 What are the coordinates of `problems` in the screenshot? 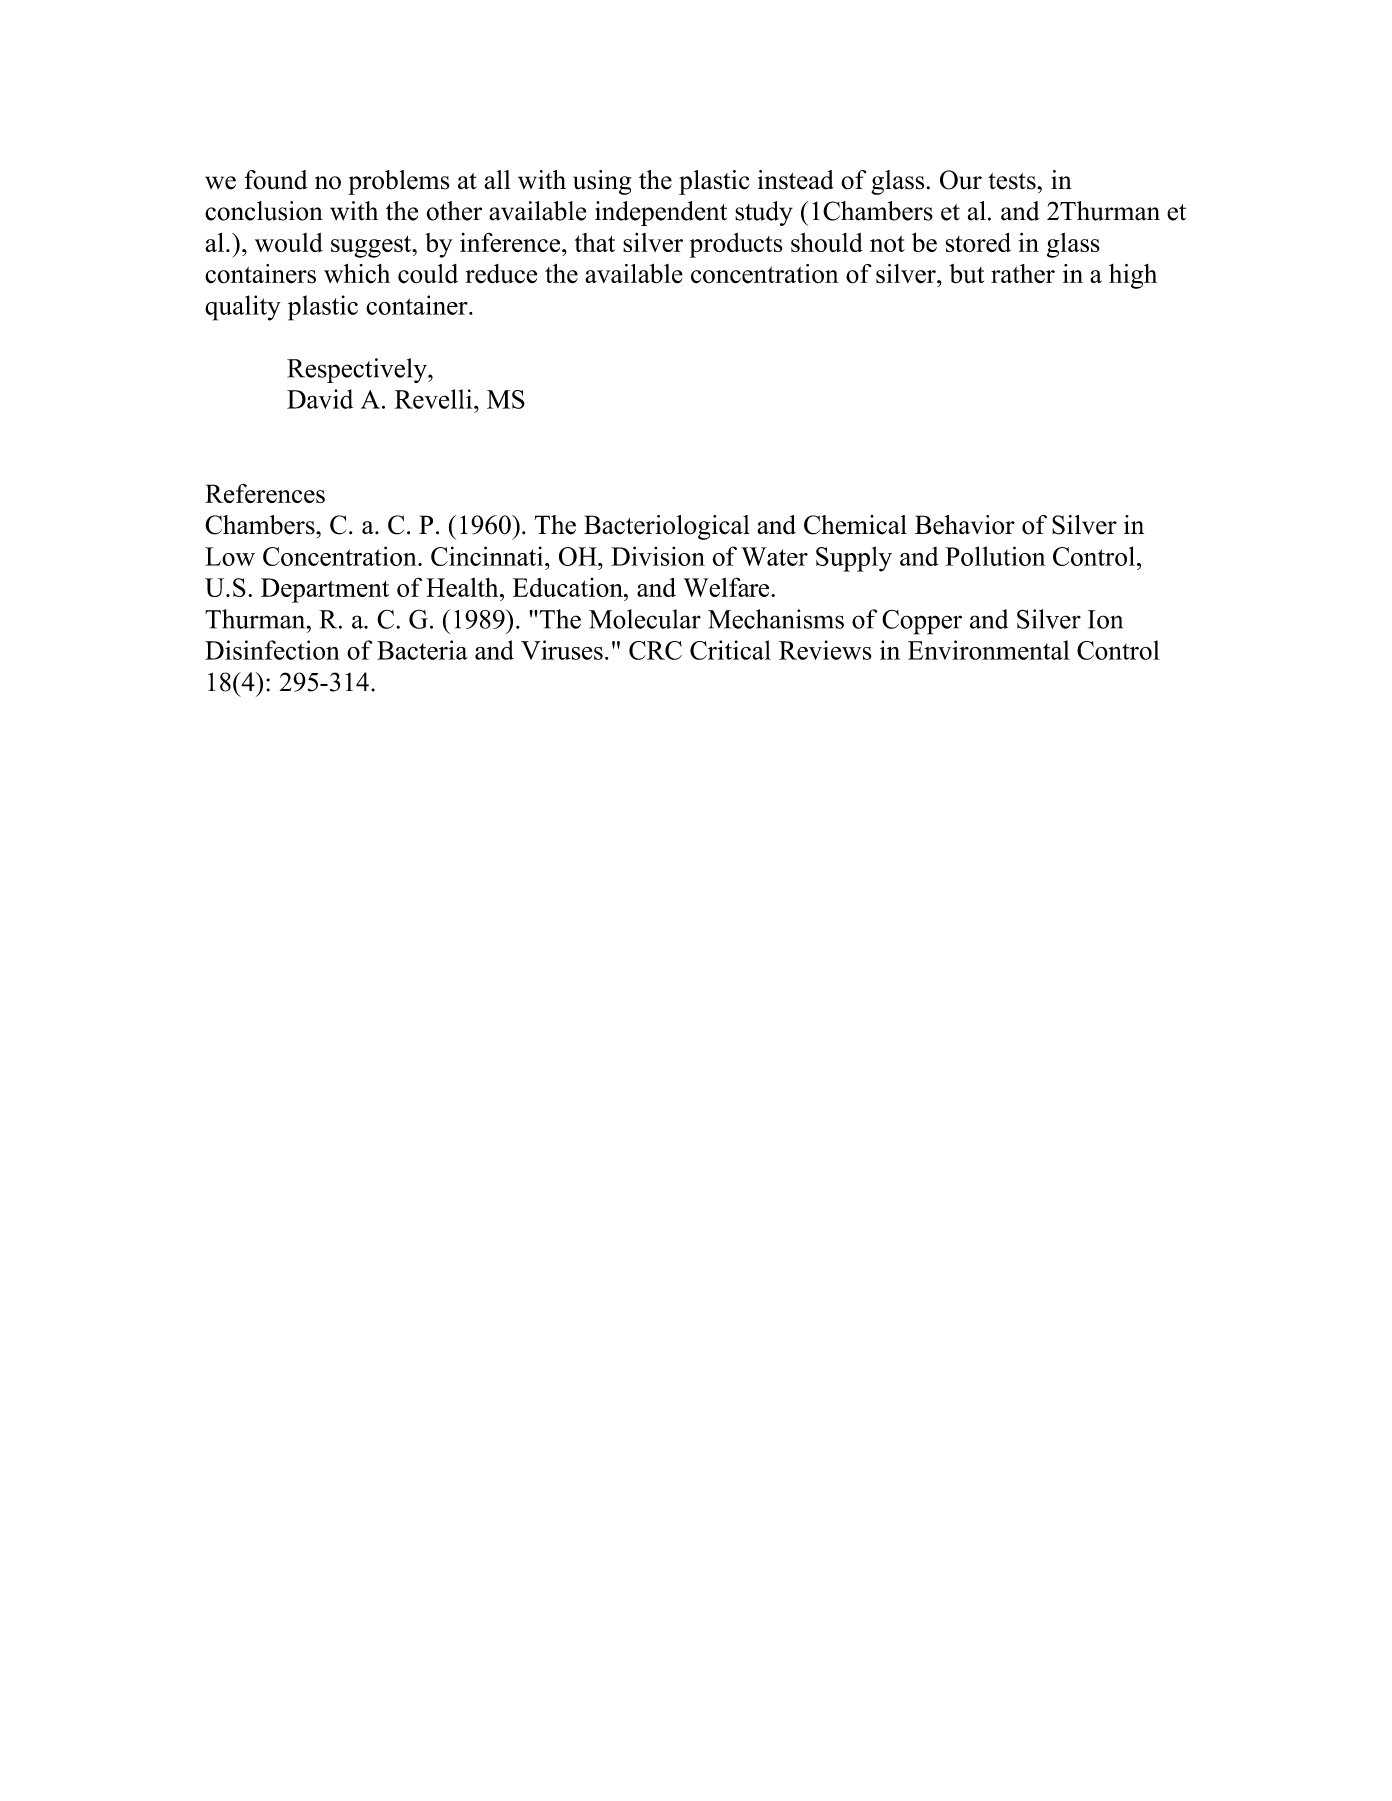 It's located at (399, 182).
